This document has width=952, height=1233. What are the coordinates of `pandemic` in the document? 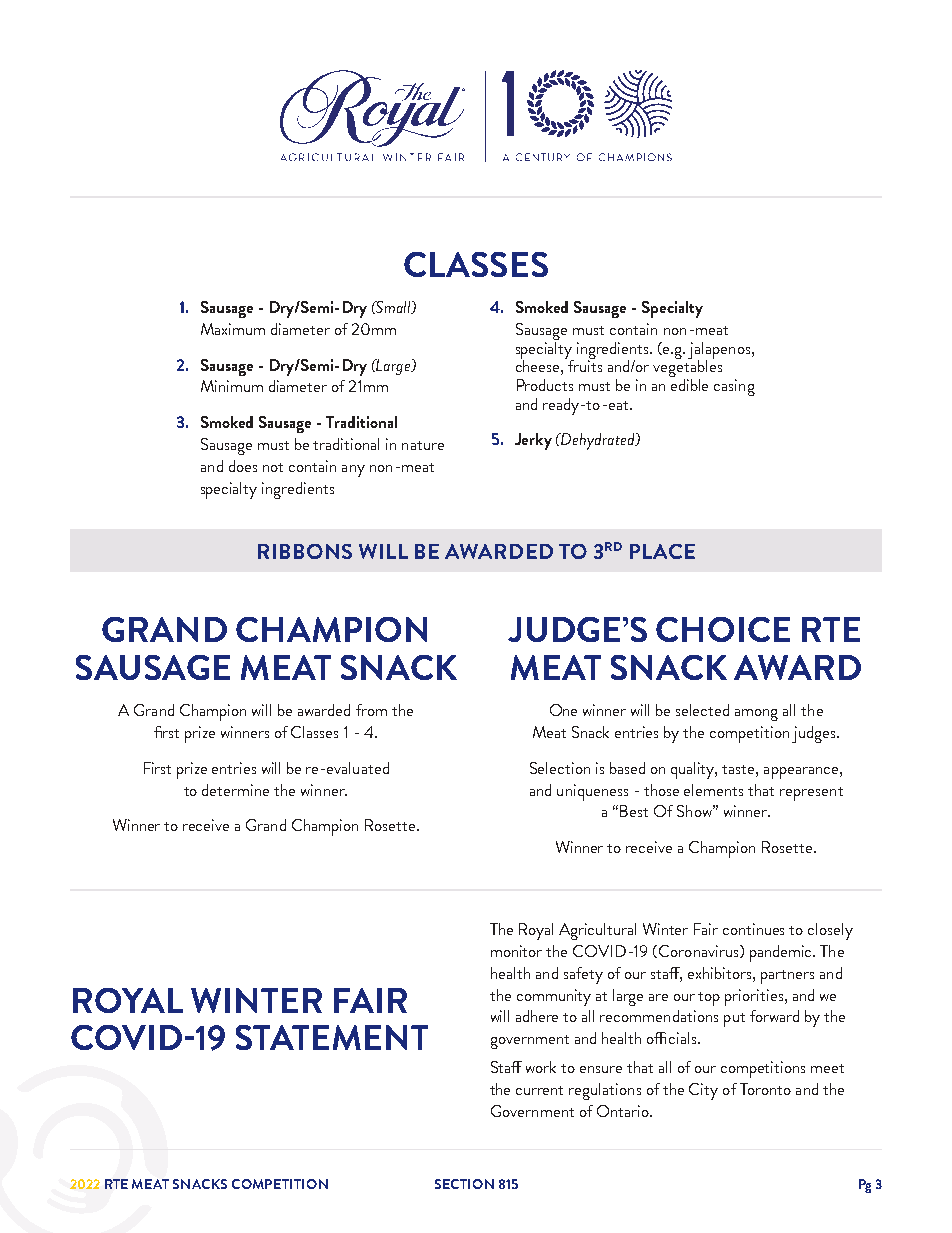 It's located at (782, 953).
